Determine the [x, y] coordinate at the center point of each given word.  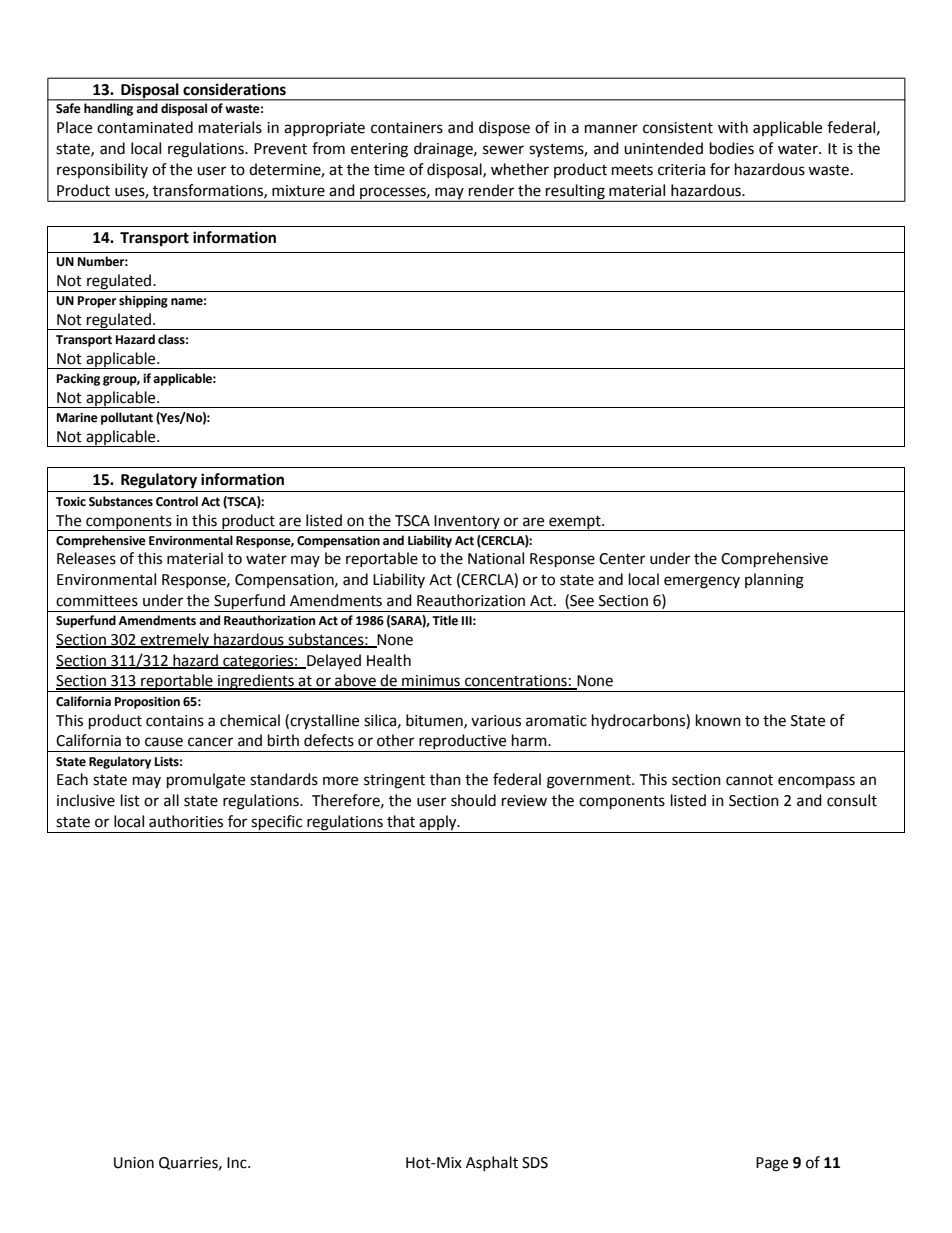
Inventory [467, 523]
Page [772, 1164]
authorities [186, 821]
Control [177, 501]
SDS [535, 1163]
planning [774, 581]
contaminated [145, 127]
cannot [749, 780]
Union [134, 1163]
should [473, 800]
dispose [504, 129]
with [733, 127]
